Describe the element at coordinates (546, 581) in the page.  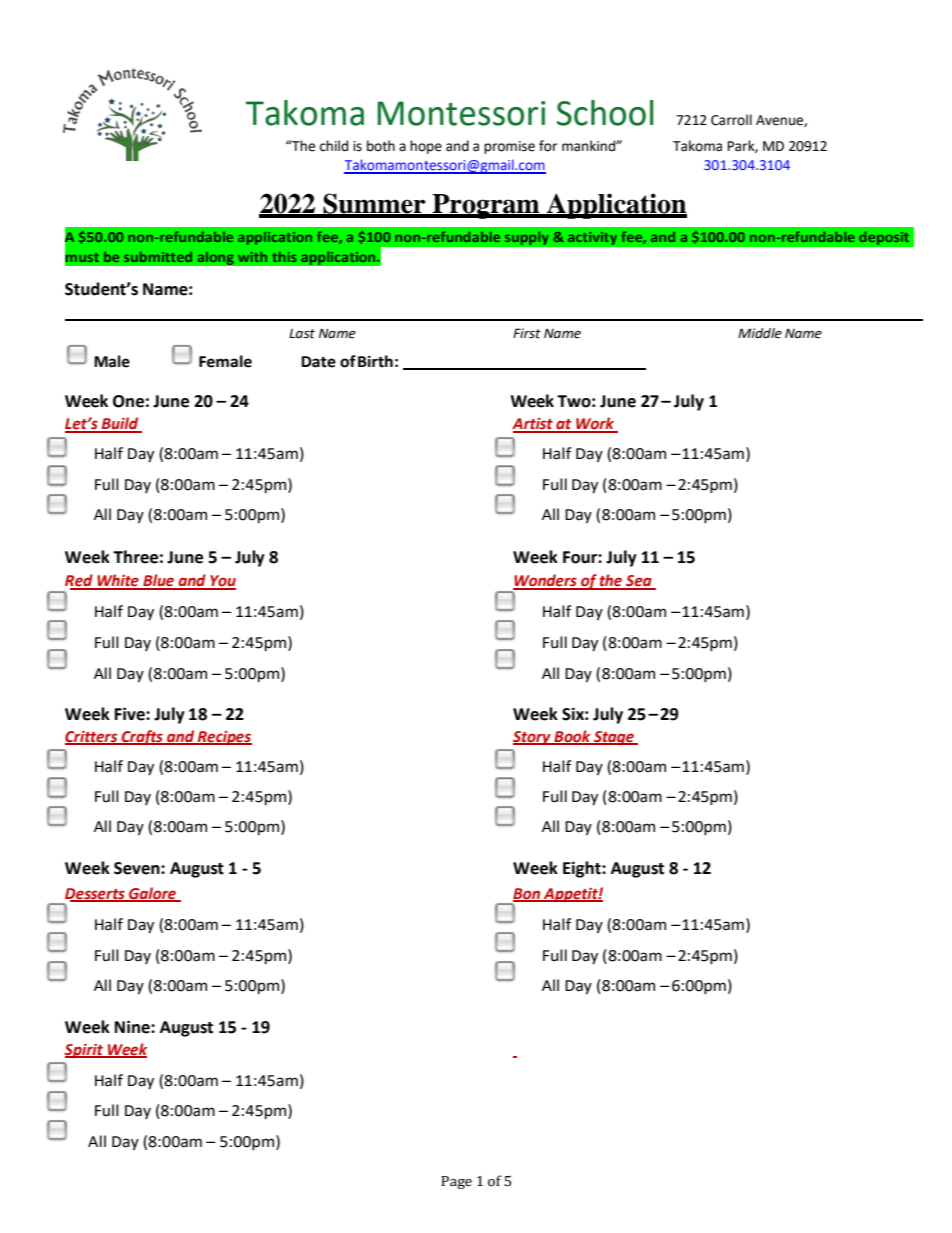
I see `Wonders` at that location.
